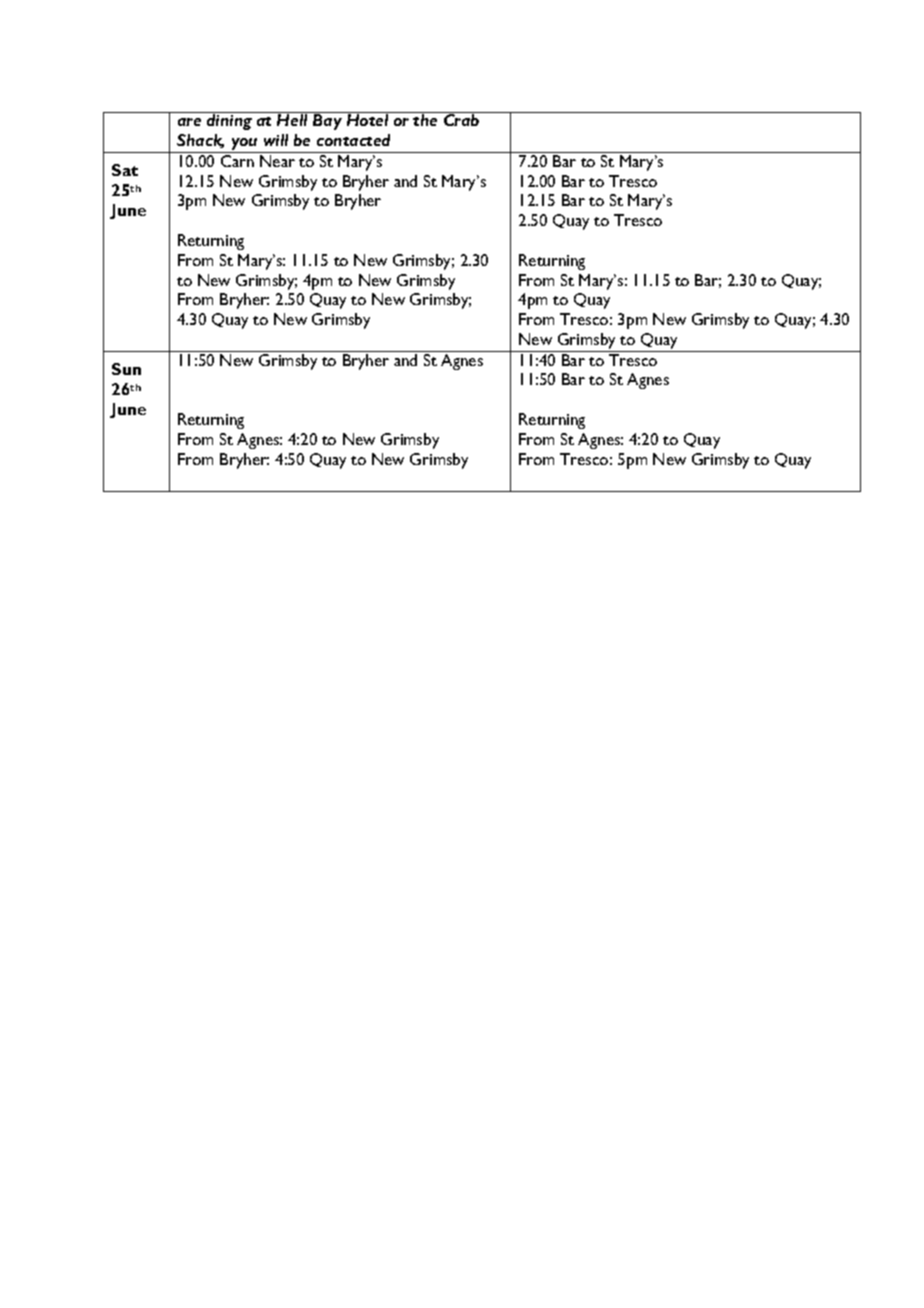 The height and width of the document is (1308, 924). Describe the element at coordinates (276, 140) in the document. I see `will` at that location.
